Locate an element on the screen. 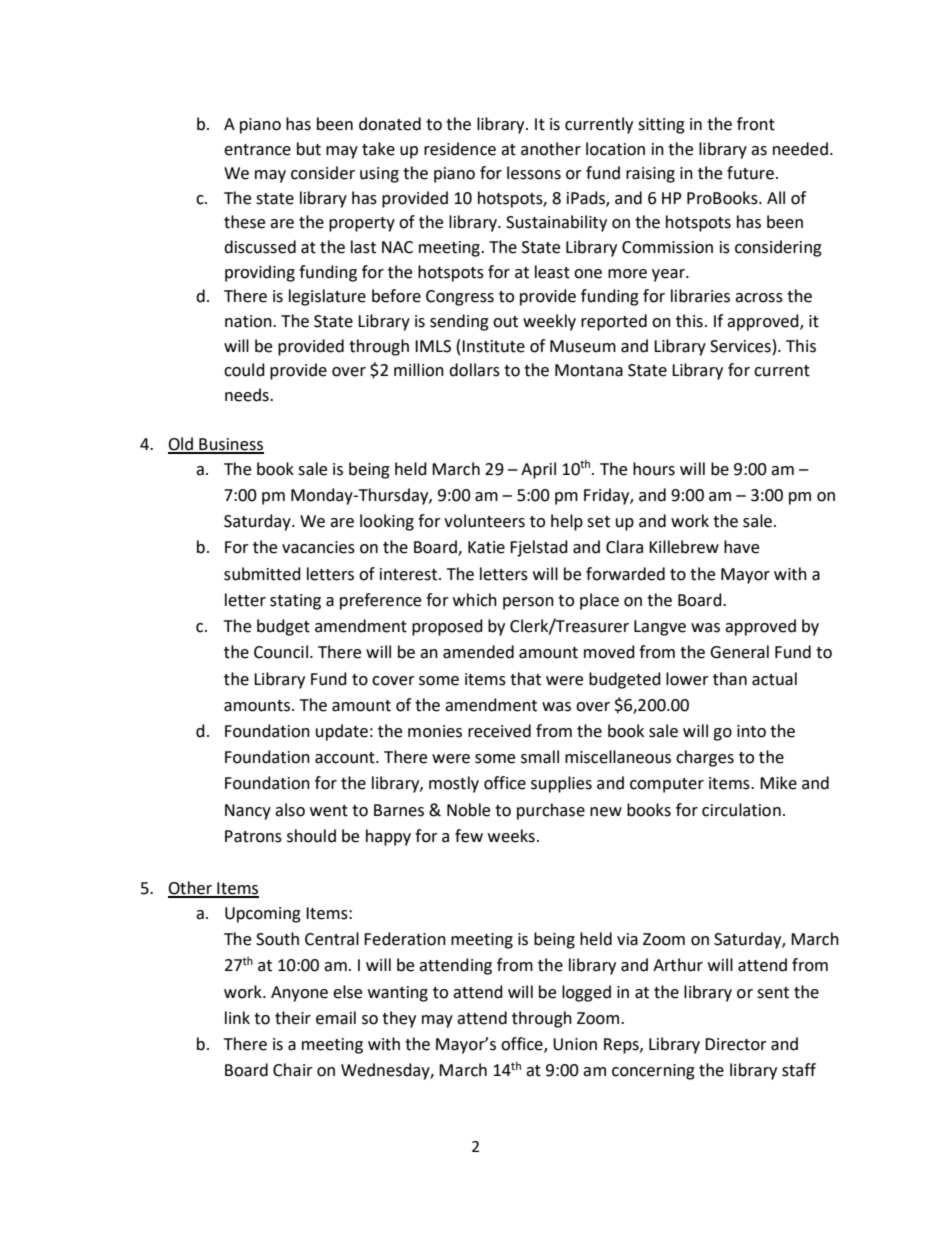 This screenshot has width=952, height=1233. circulation is located at coordinates (741, 810).
